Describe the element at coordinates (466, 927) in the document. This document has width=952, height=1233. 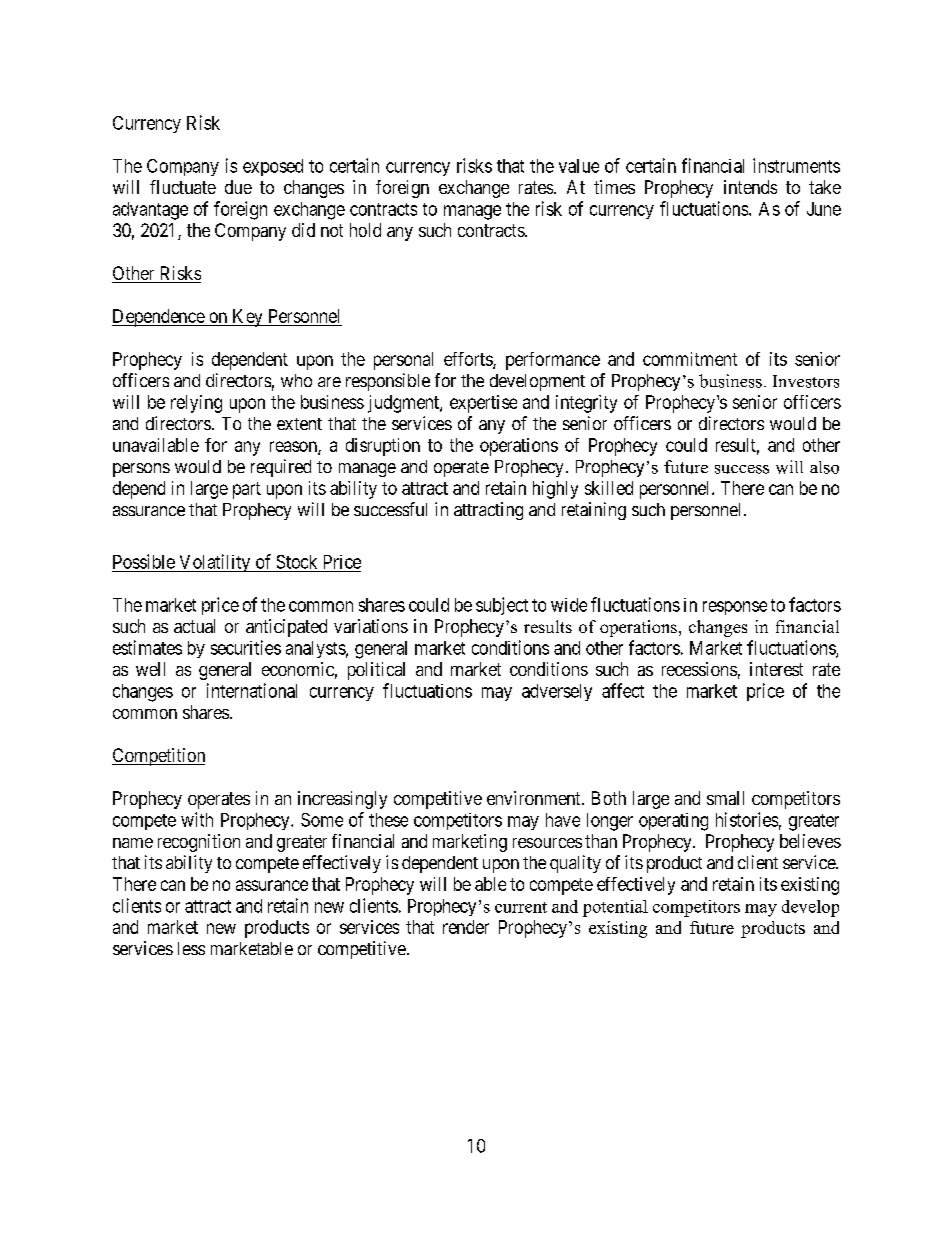
I see `render` at that location.
